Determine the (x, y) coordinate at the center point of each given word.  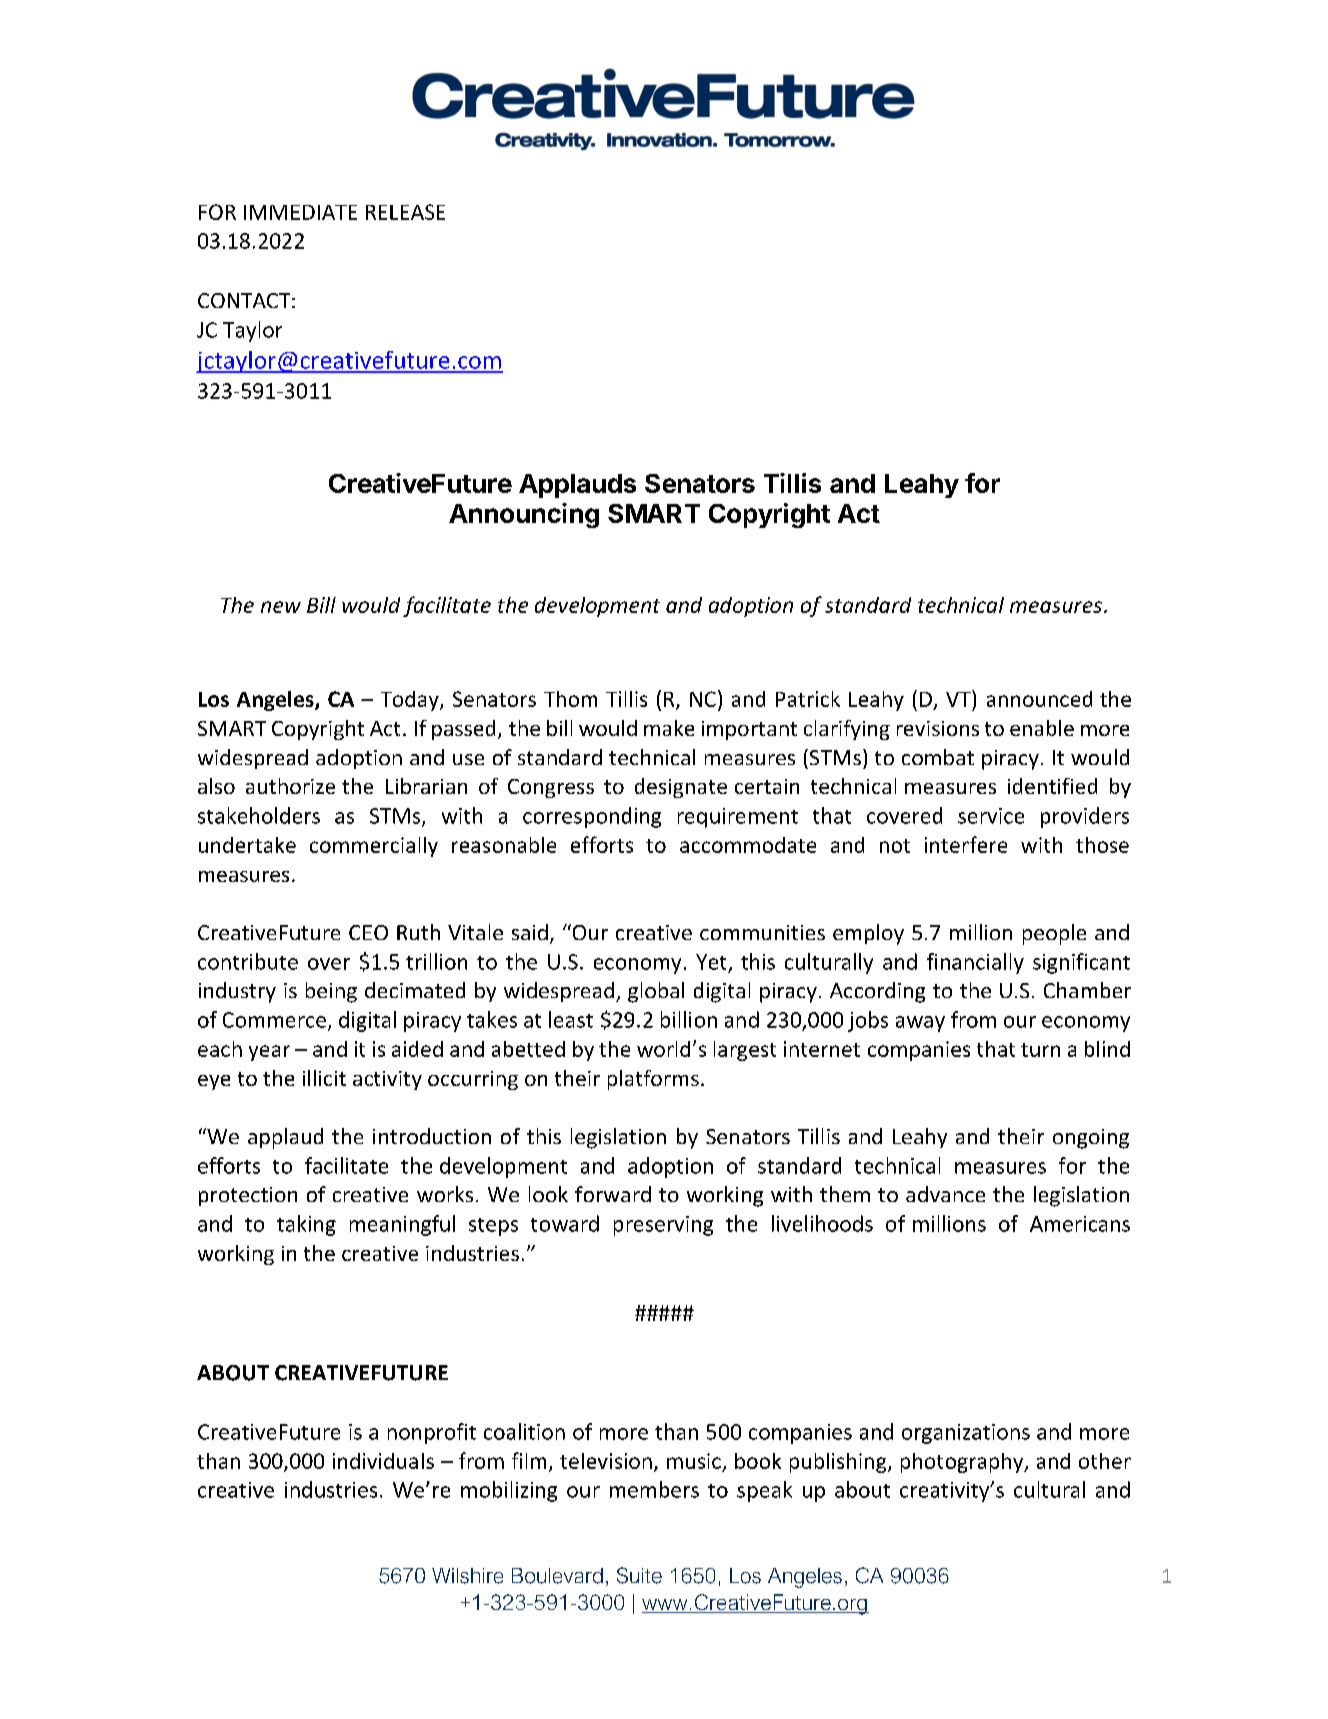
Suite (639, 1575)
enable (1042, 728)
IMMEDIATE (300, 212)
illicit (324, 1078)
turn (1040, 1050)
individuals (383, 1461)
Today (411, 701)
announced (1039, 699)
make (669, 728)
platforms (653, 1080)
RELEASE (405, 212)
